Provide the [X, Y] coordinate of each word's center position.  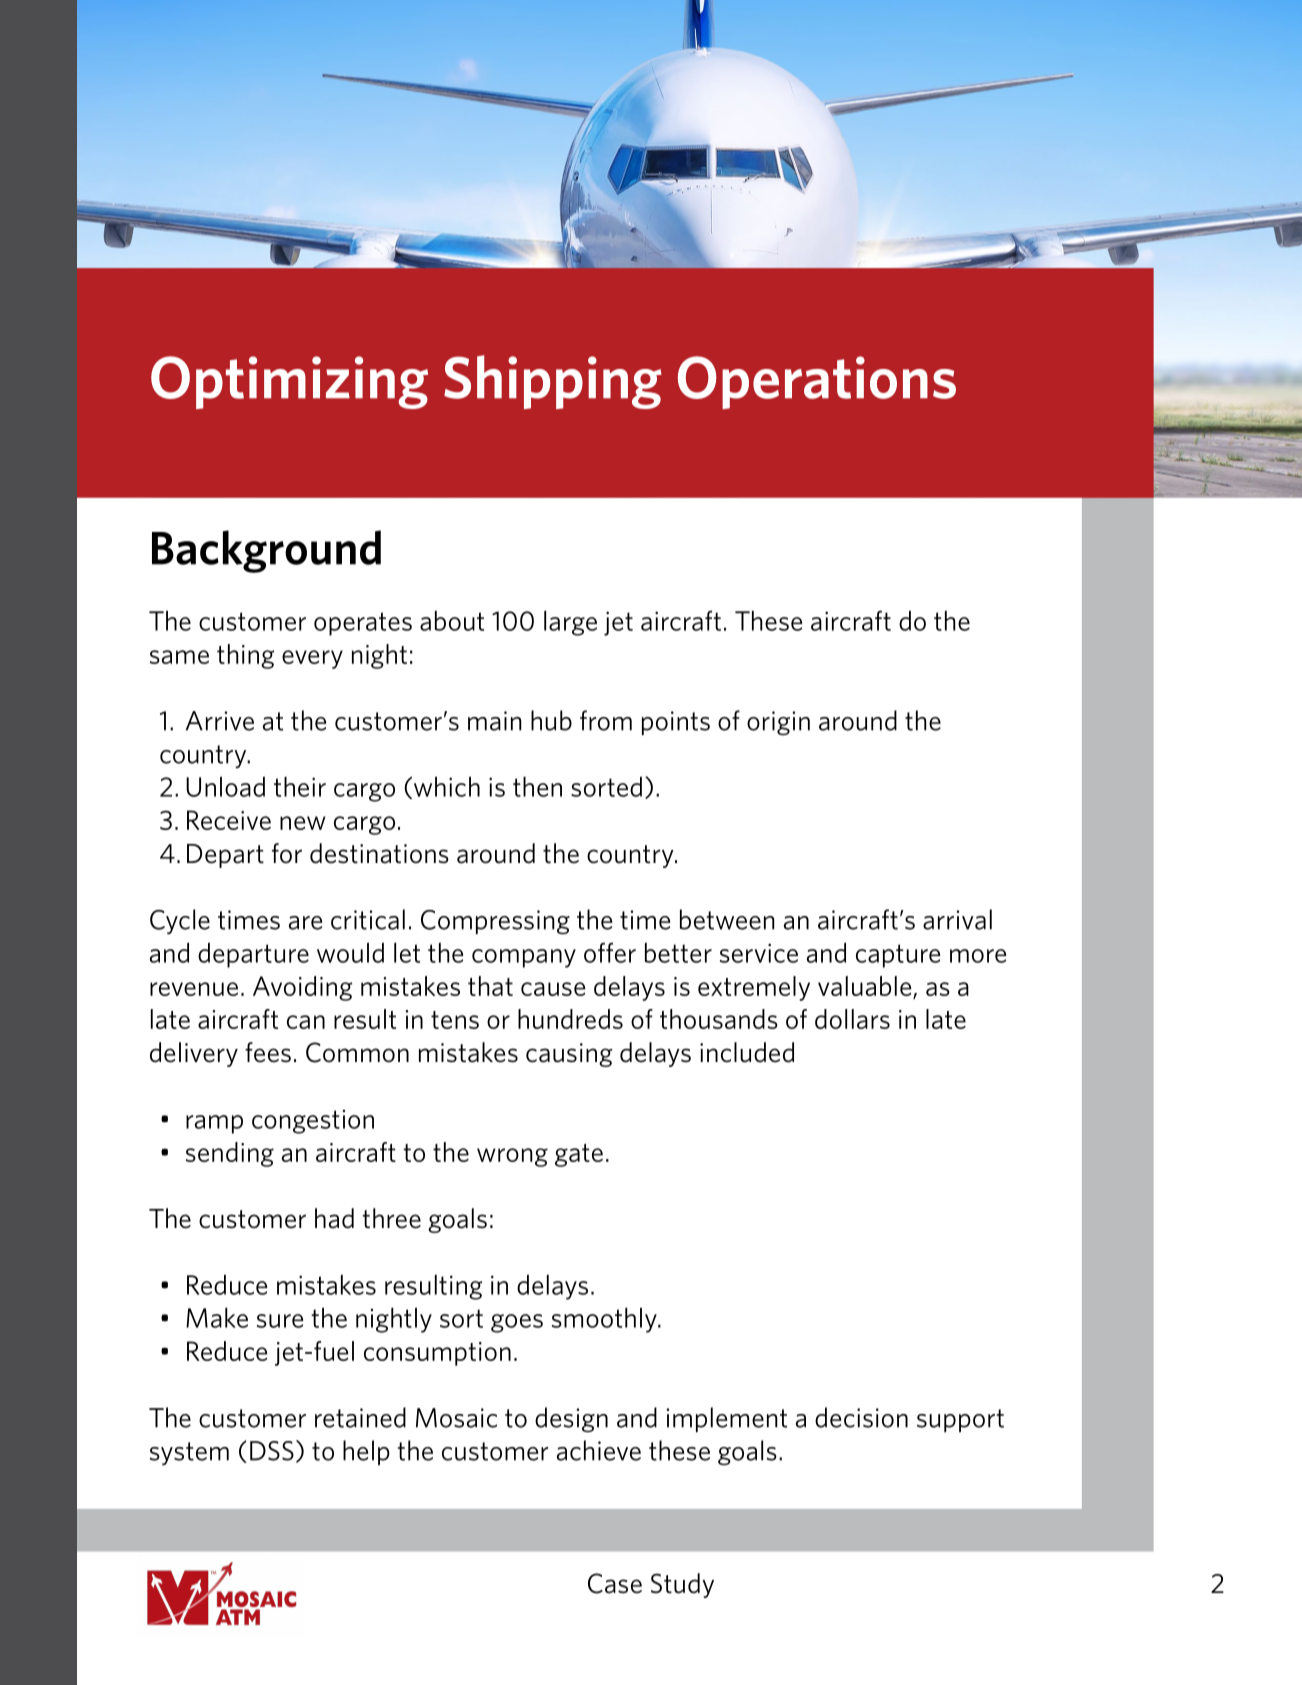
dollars [852, 1019]
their [300, 787]
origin [778, 723]
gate [579, 1155]
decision [861, 1417]
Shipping [553, 382]
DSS [272, 1451]
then [537, 787]
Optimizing [289, 382]
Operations [817, 382]
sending [230, 1154]
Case [615, 1583]
